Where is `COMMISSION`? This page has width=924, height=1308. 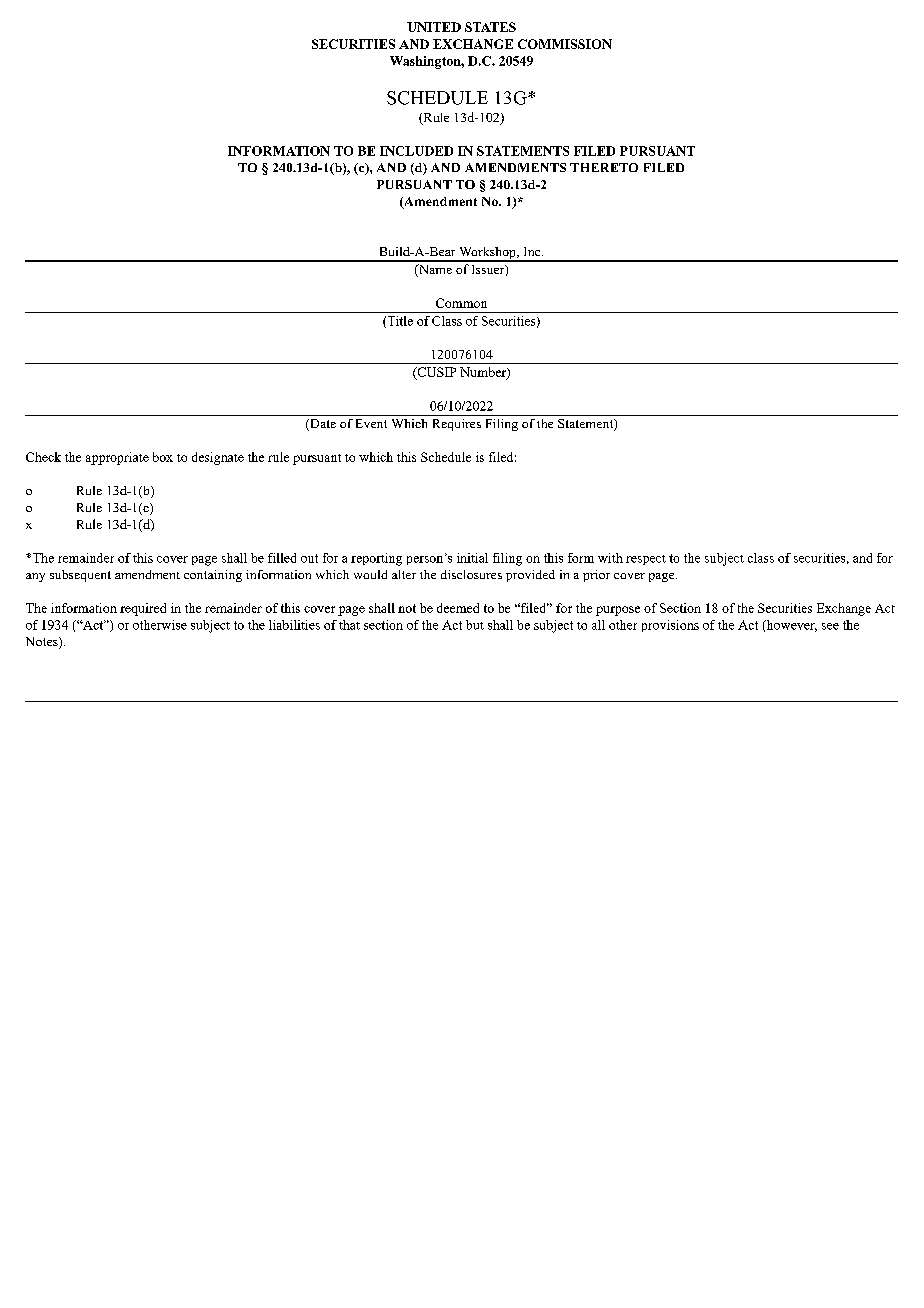 COMMISSION is located at coordinates (565, 44).
